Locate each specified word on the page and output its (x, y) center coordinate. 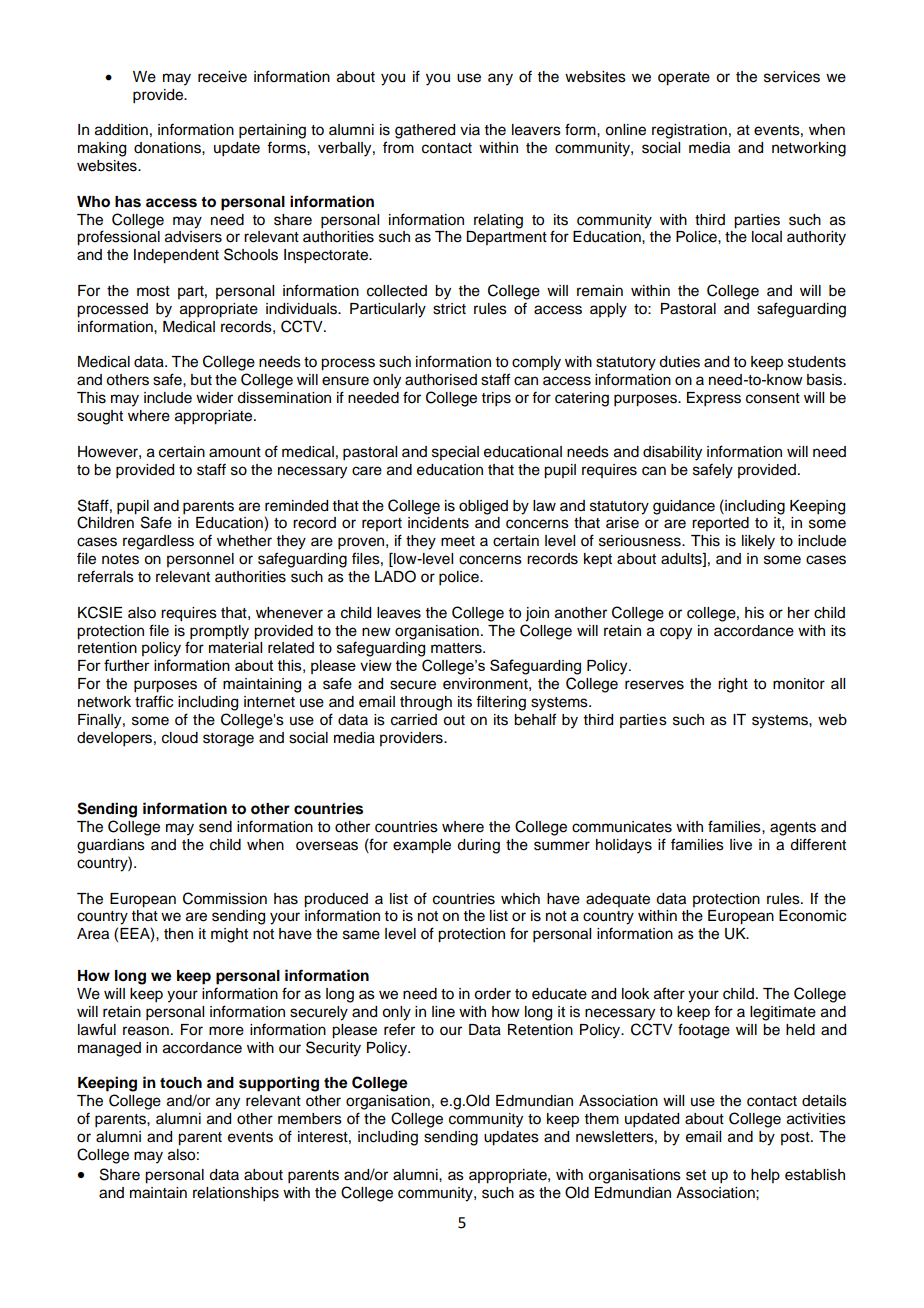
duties (679, 362)
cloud (180, 738)
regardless (158, 542)
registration (689, 131)
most (153, 291)
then (178, 934)
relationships (236, 1194)
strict (449, 309)
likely (758, 542)
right (733, 685)
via (470, 129)
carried (414, 720)
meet (458, 541)
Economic (812, 916)
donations (168, 148)
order (492, 994)
